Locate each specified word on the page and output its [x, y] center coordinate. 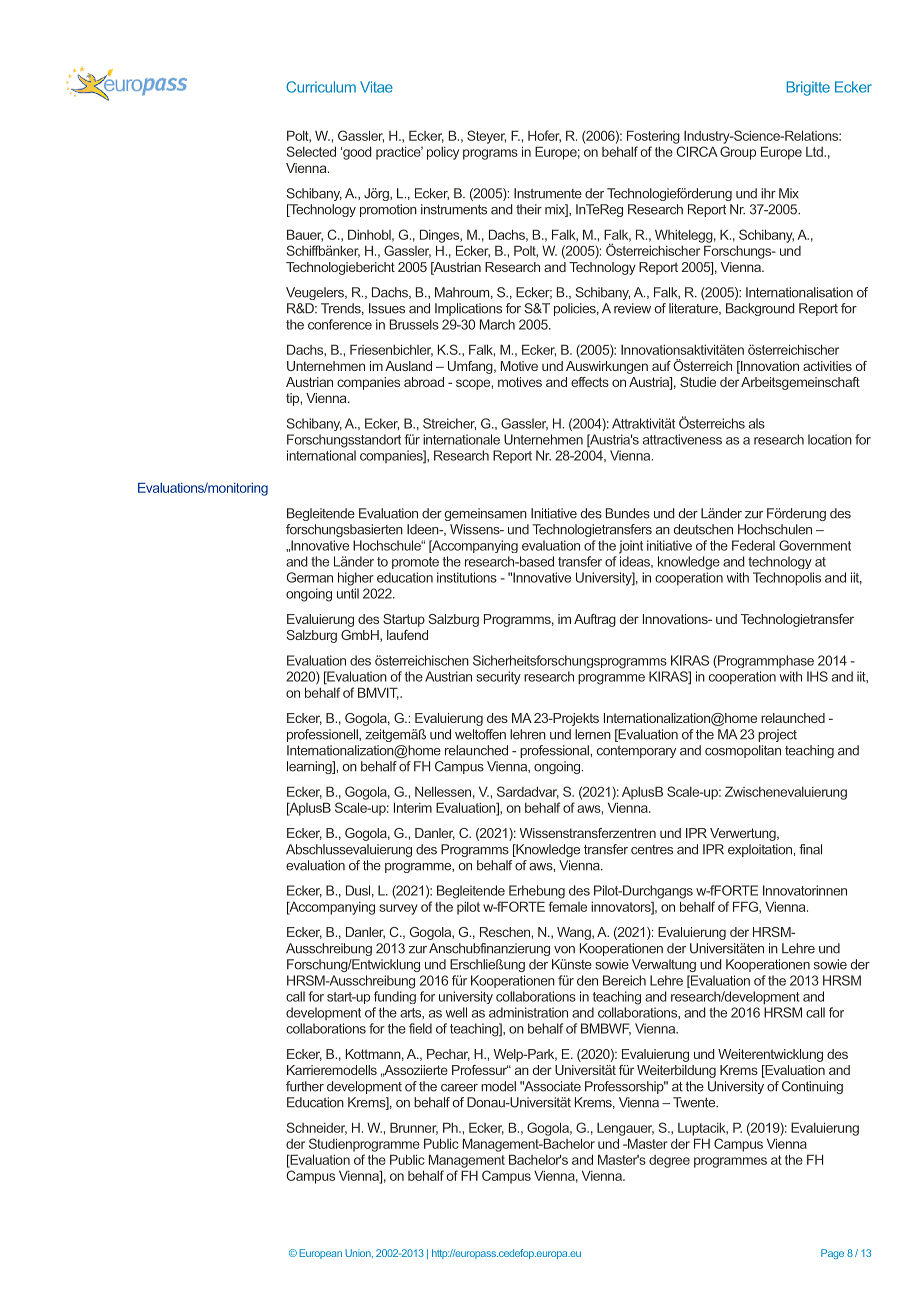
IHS [817, 676]
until [348, 593]
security [498, 678]
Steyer [486, 137]
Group [738, 153]
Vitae [376, 87]
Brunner [414, 1128]
